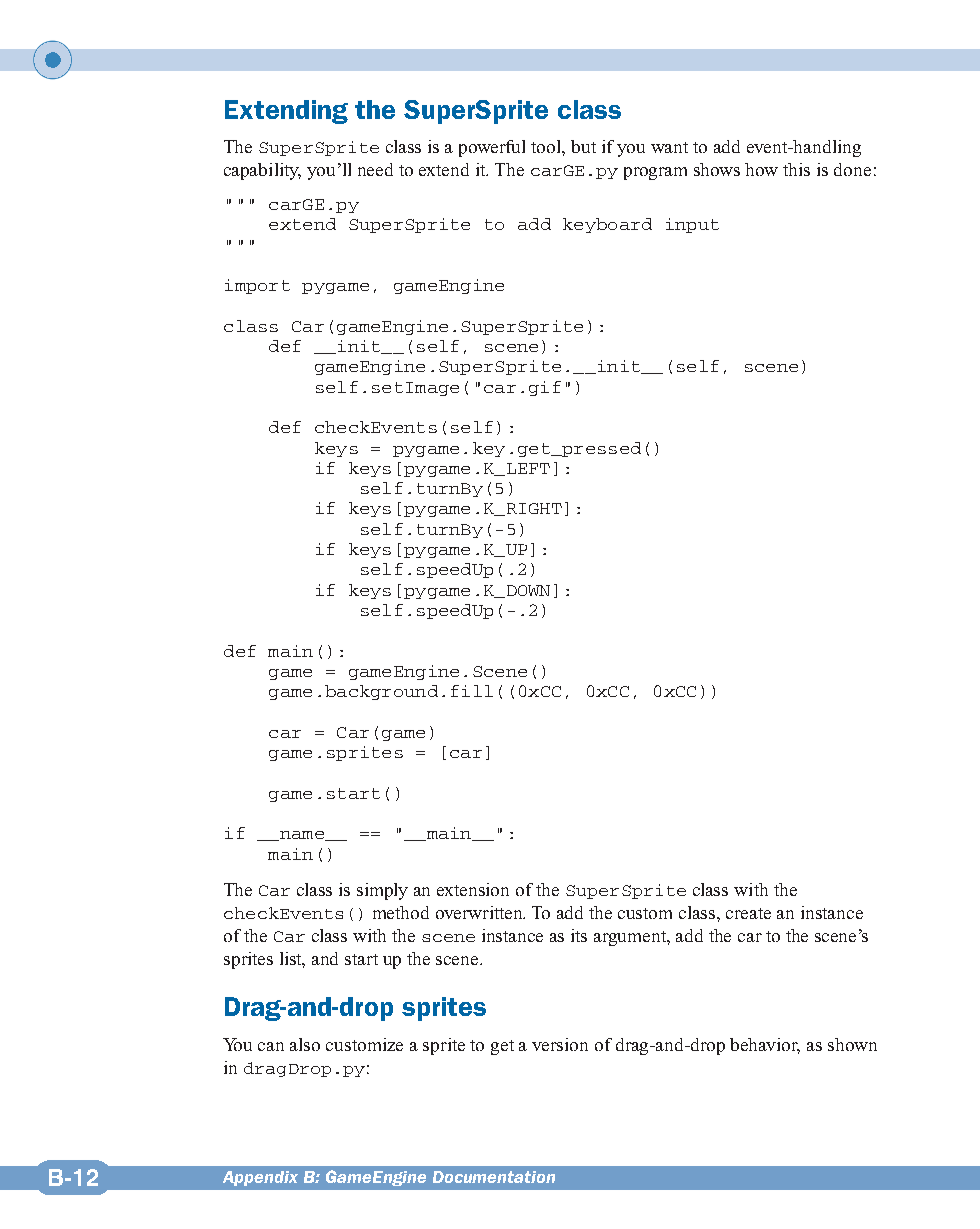 This image has width=980, height=1229. Describe the element at coordinates (852, 1044) in the image. I see `shown` at that location.
